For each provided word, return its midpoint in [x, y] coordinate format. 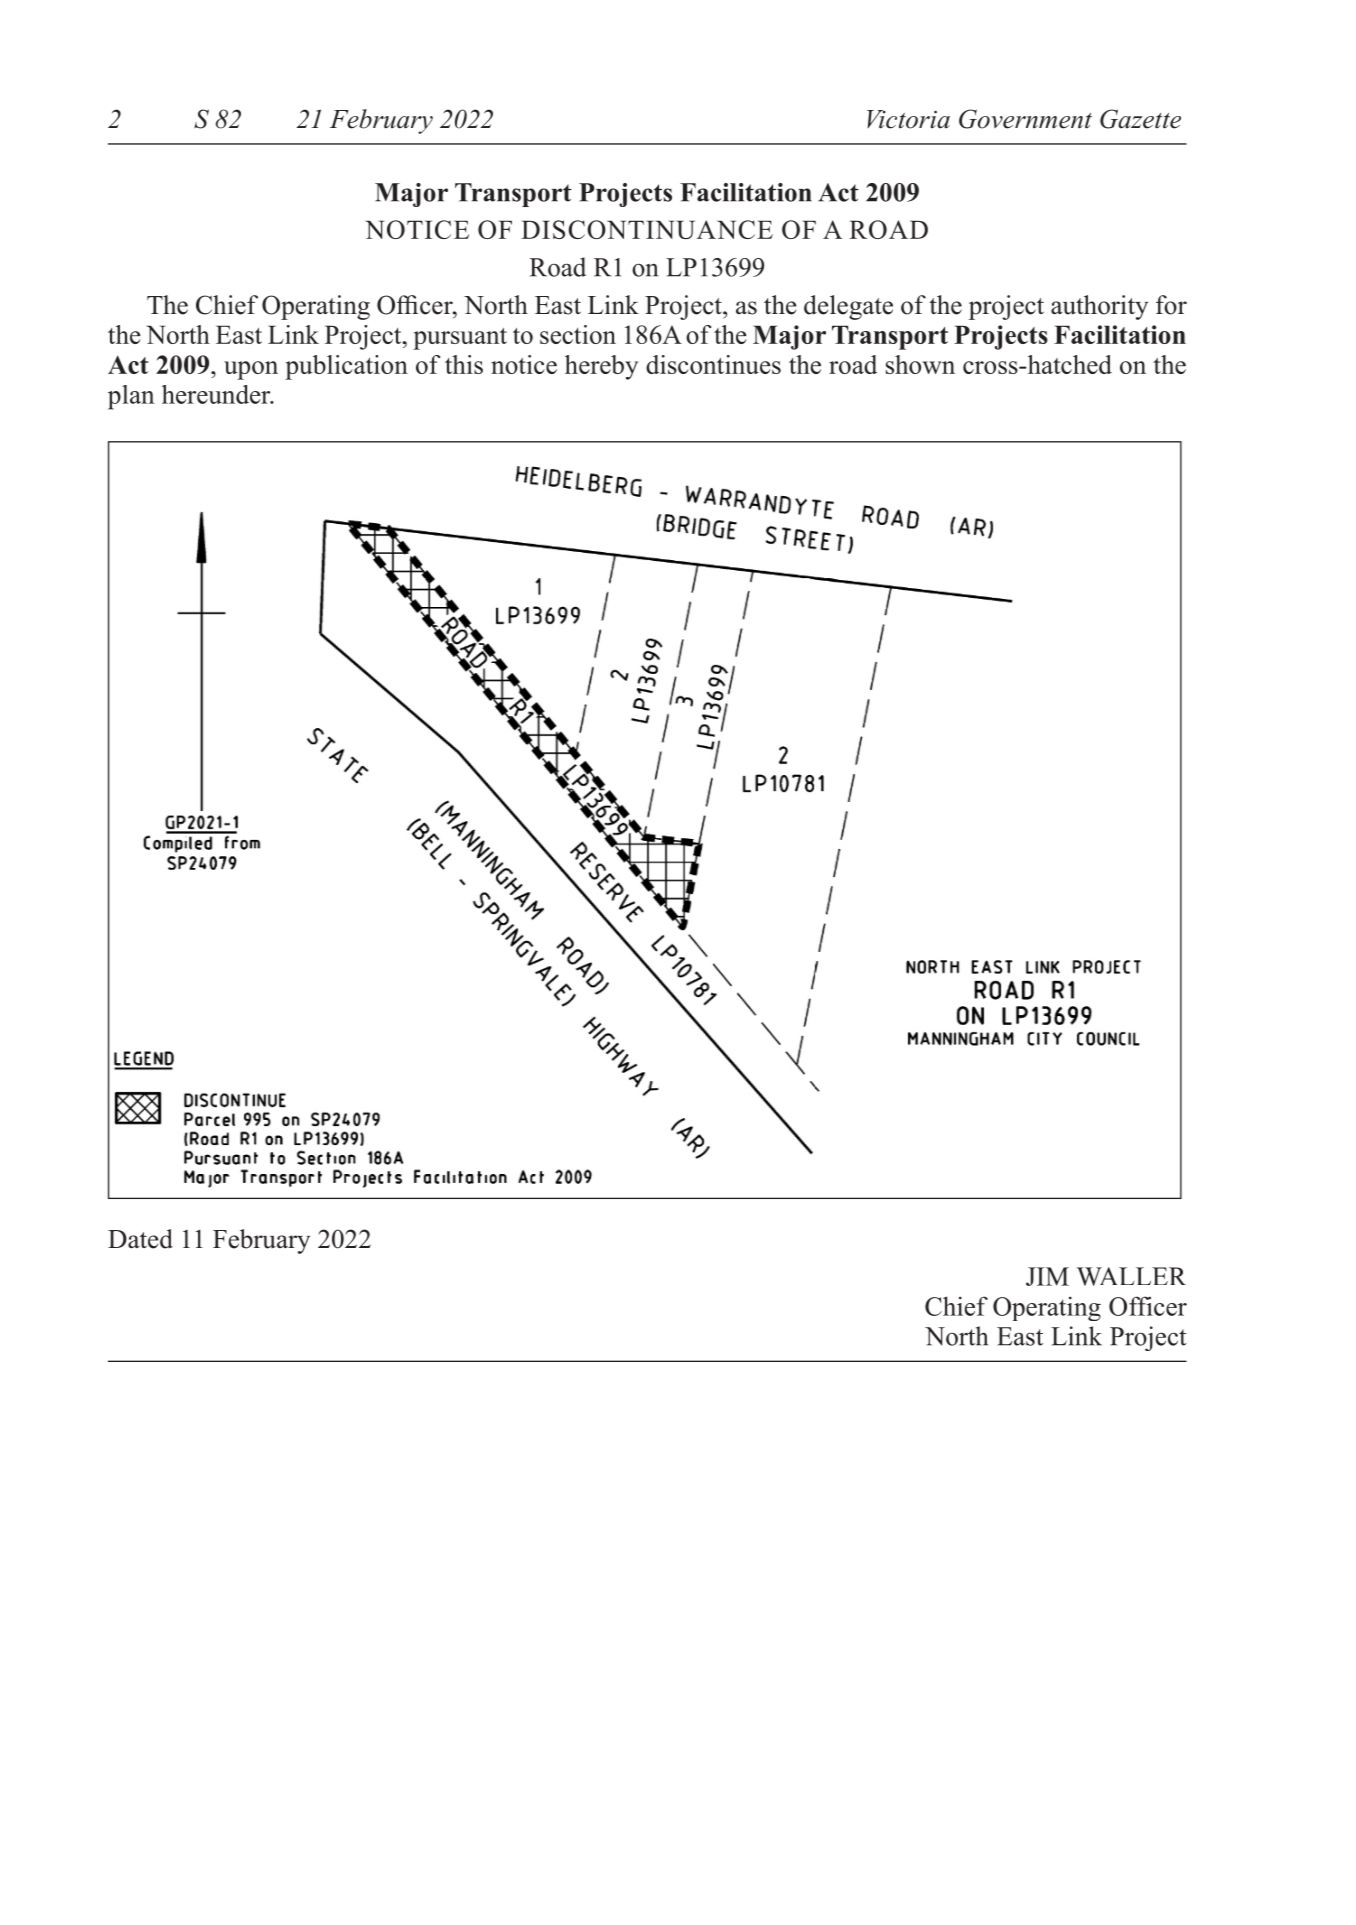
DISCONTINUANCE [647, 229]
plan [131, 397]
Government [1025, 119]
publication [346, 367]
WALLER [1131, 1276]
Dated [140, 1239]
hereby [601, 367]
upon [251, 370]
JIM [1047, 1276]
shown [920, 364]
